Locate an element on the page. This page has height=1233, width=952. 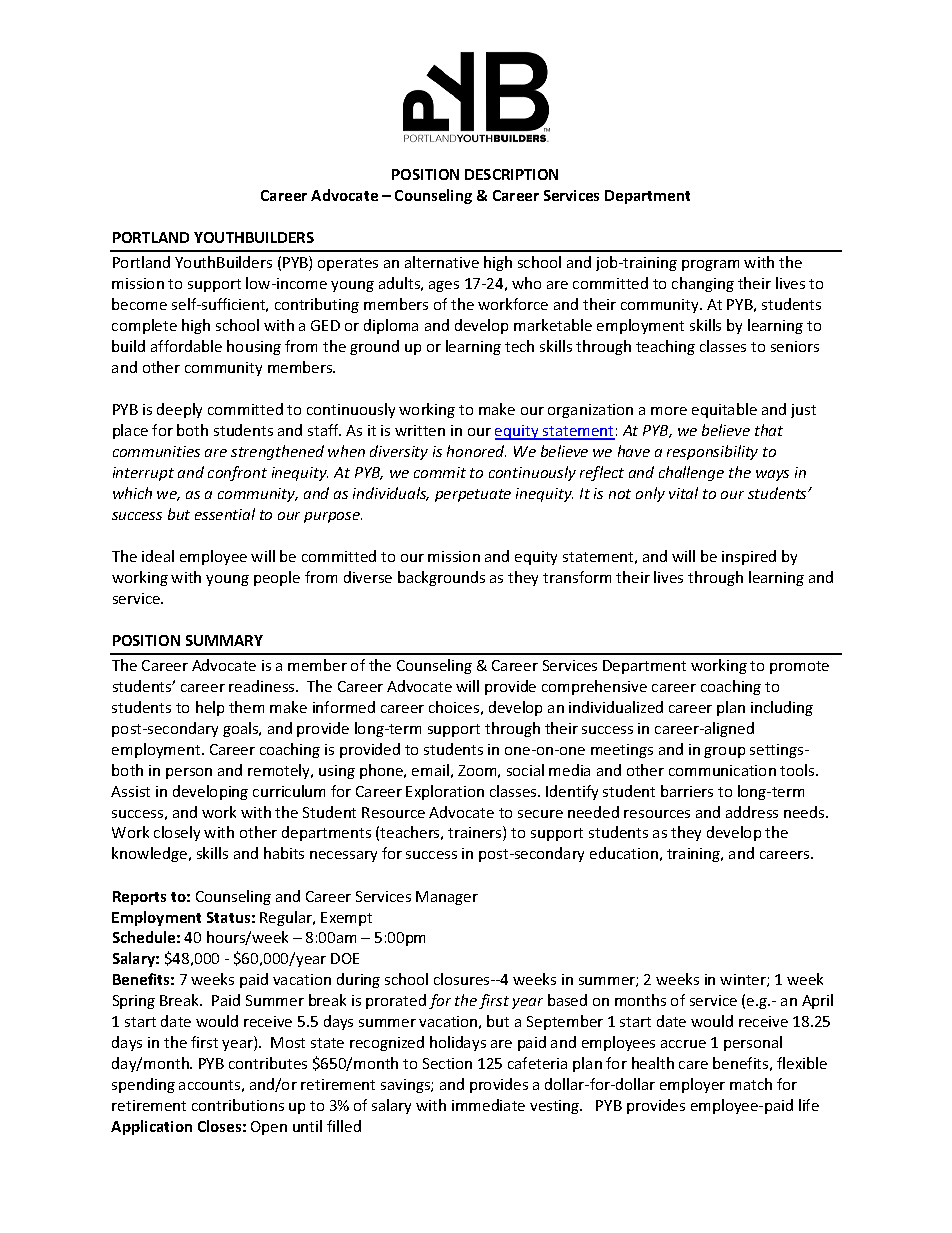
operates is located at coordinates (348, 264).
